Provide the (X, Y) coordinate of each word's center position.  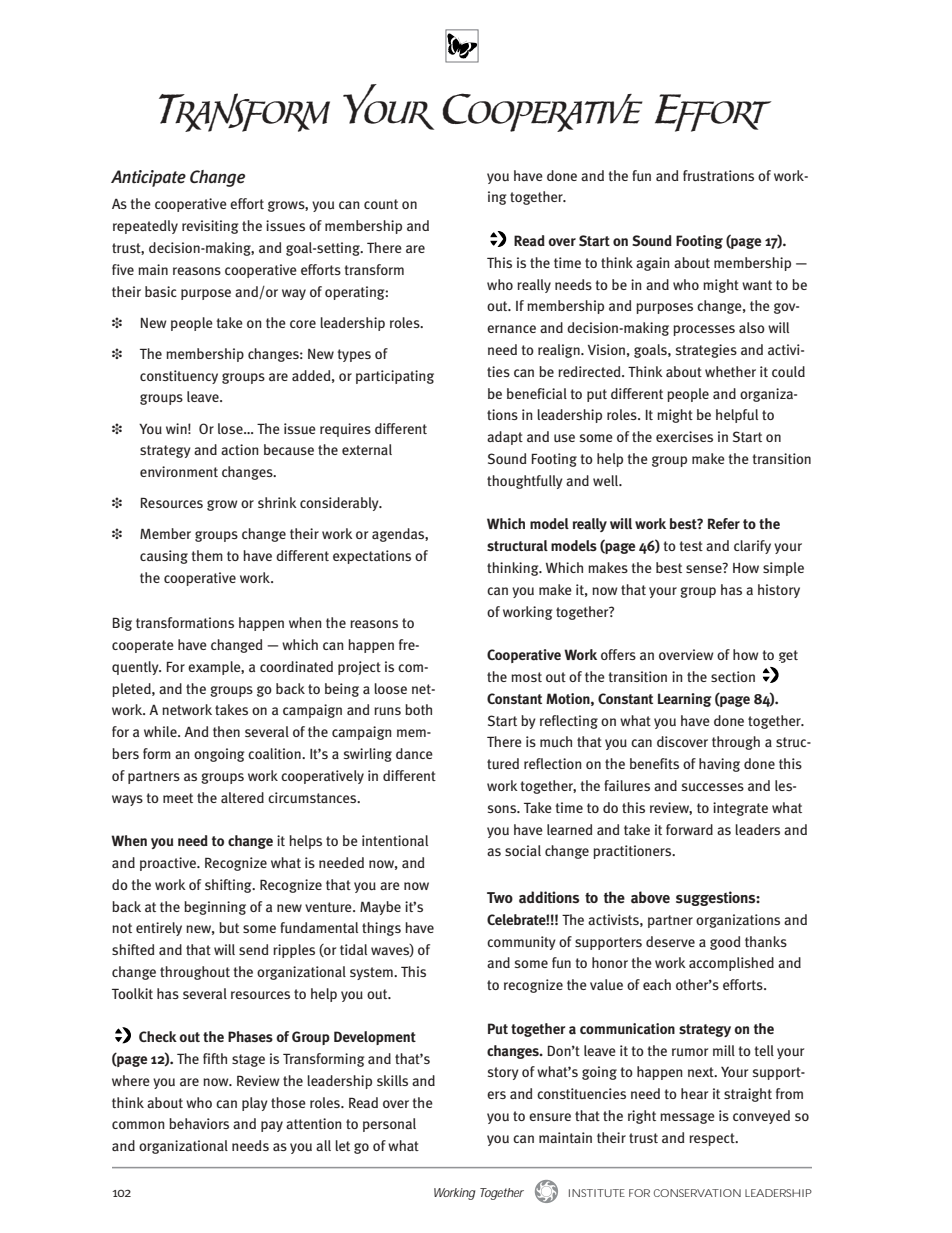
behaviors (199, 1123)
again (653, 264)
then (226, 731)
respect (713, 1139)
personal (389, 1125)
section (733, 676)
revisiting (210, 227)
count (381, 204)
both (418, 709)
